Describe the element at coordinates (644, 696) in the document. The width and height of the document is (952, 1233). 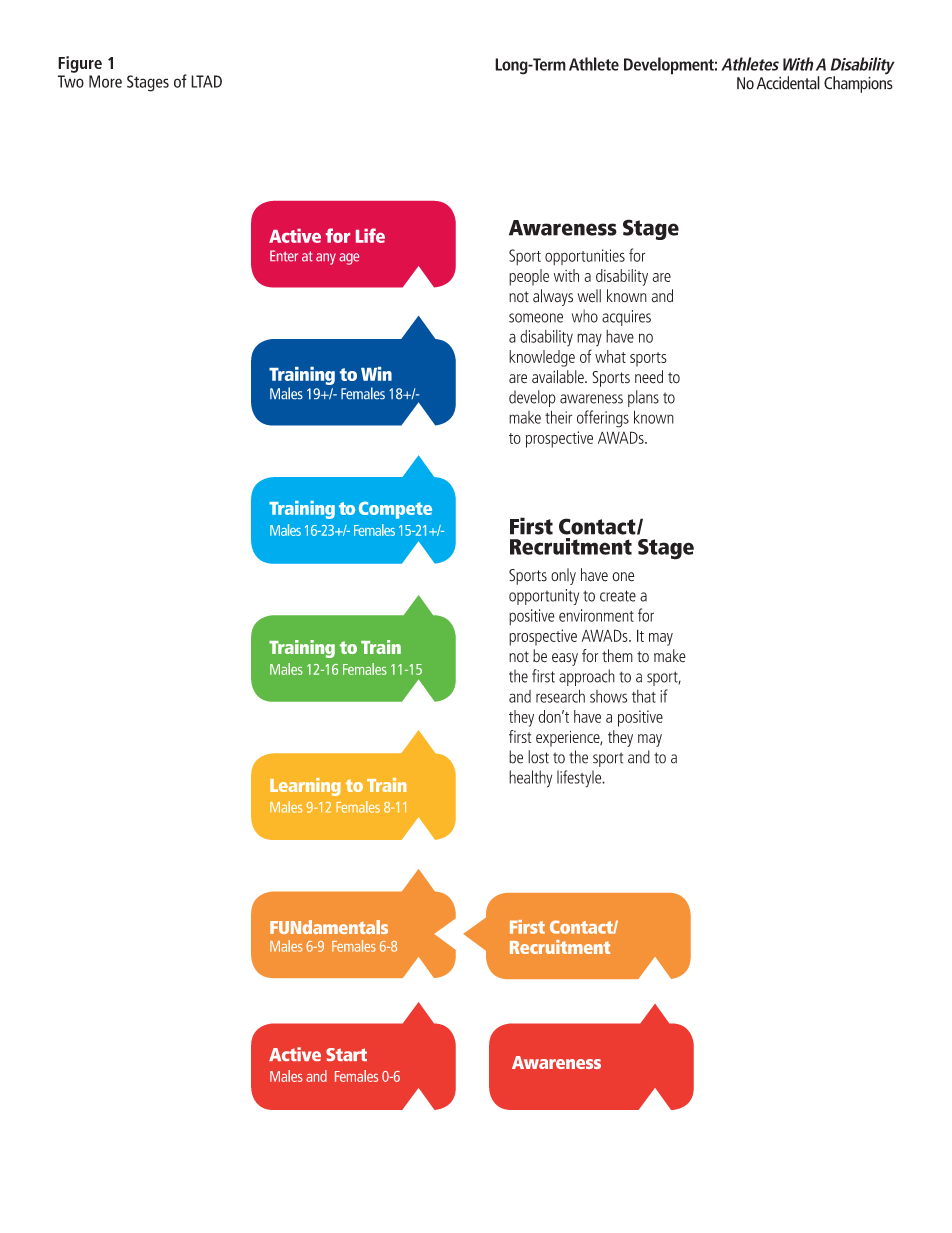
I see `that` at that location.
